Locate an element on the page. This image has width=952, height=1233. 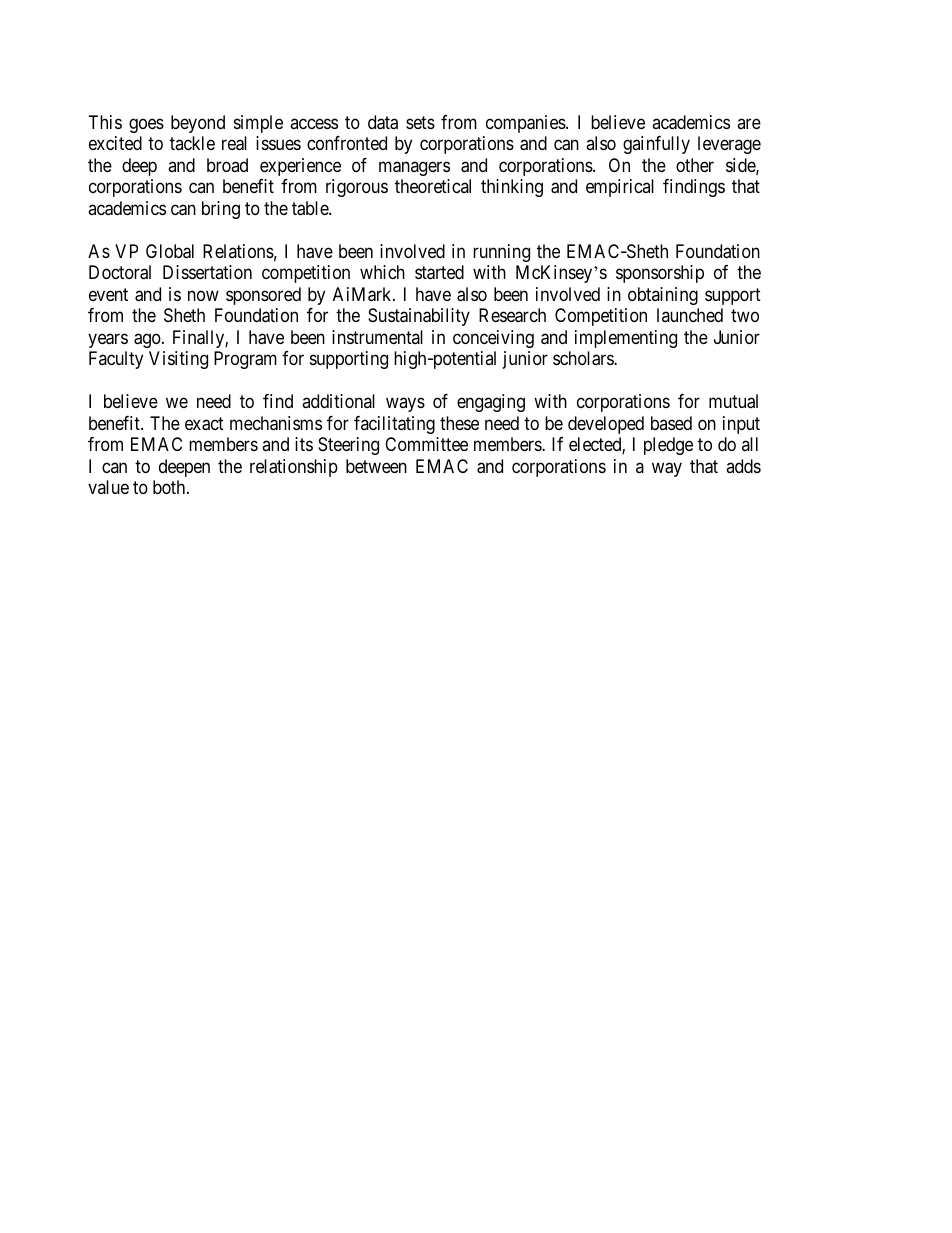
empirical is located at coordinates (620, 188).
